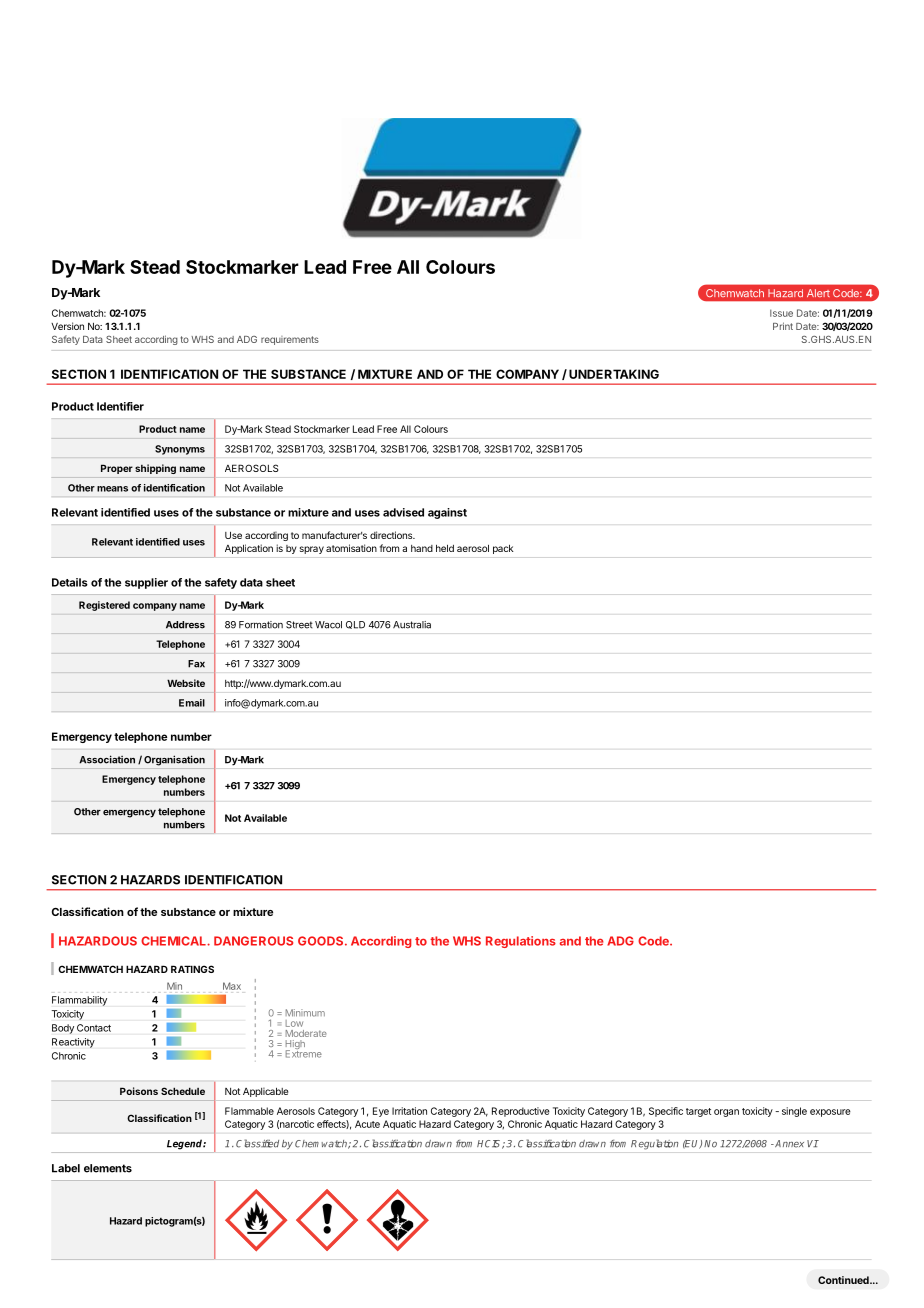 The height and width of the page is (1308, 924). I want to click on elements, so click(108, 1168).
